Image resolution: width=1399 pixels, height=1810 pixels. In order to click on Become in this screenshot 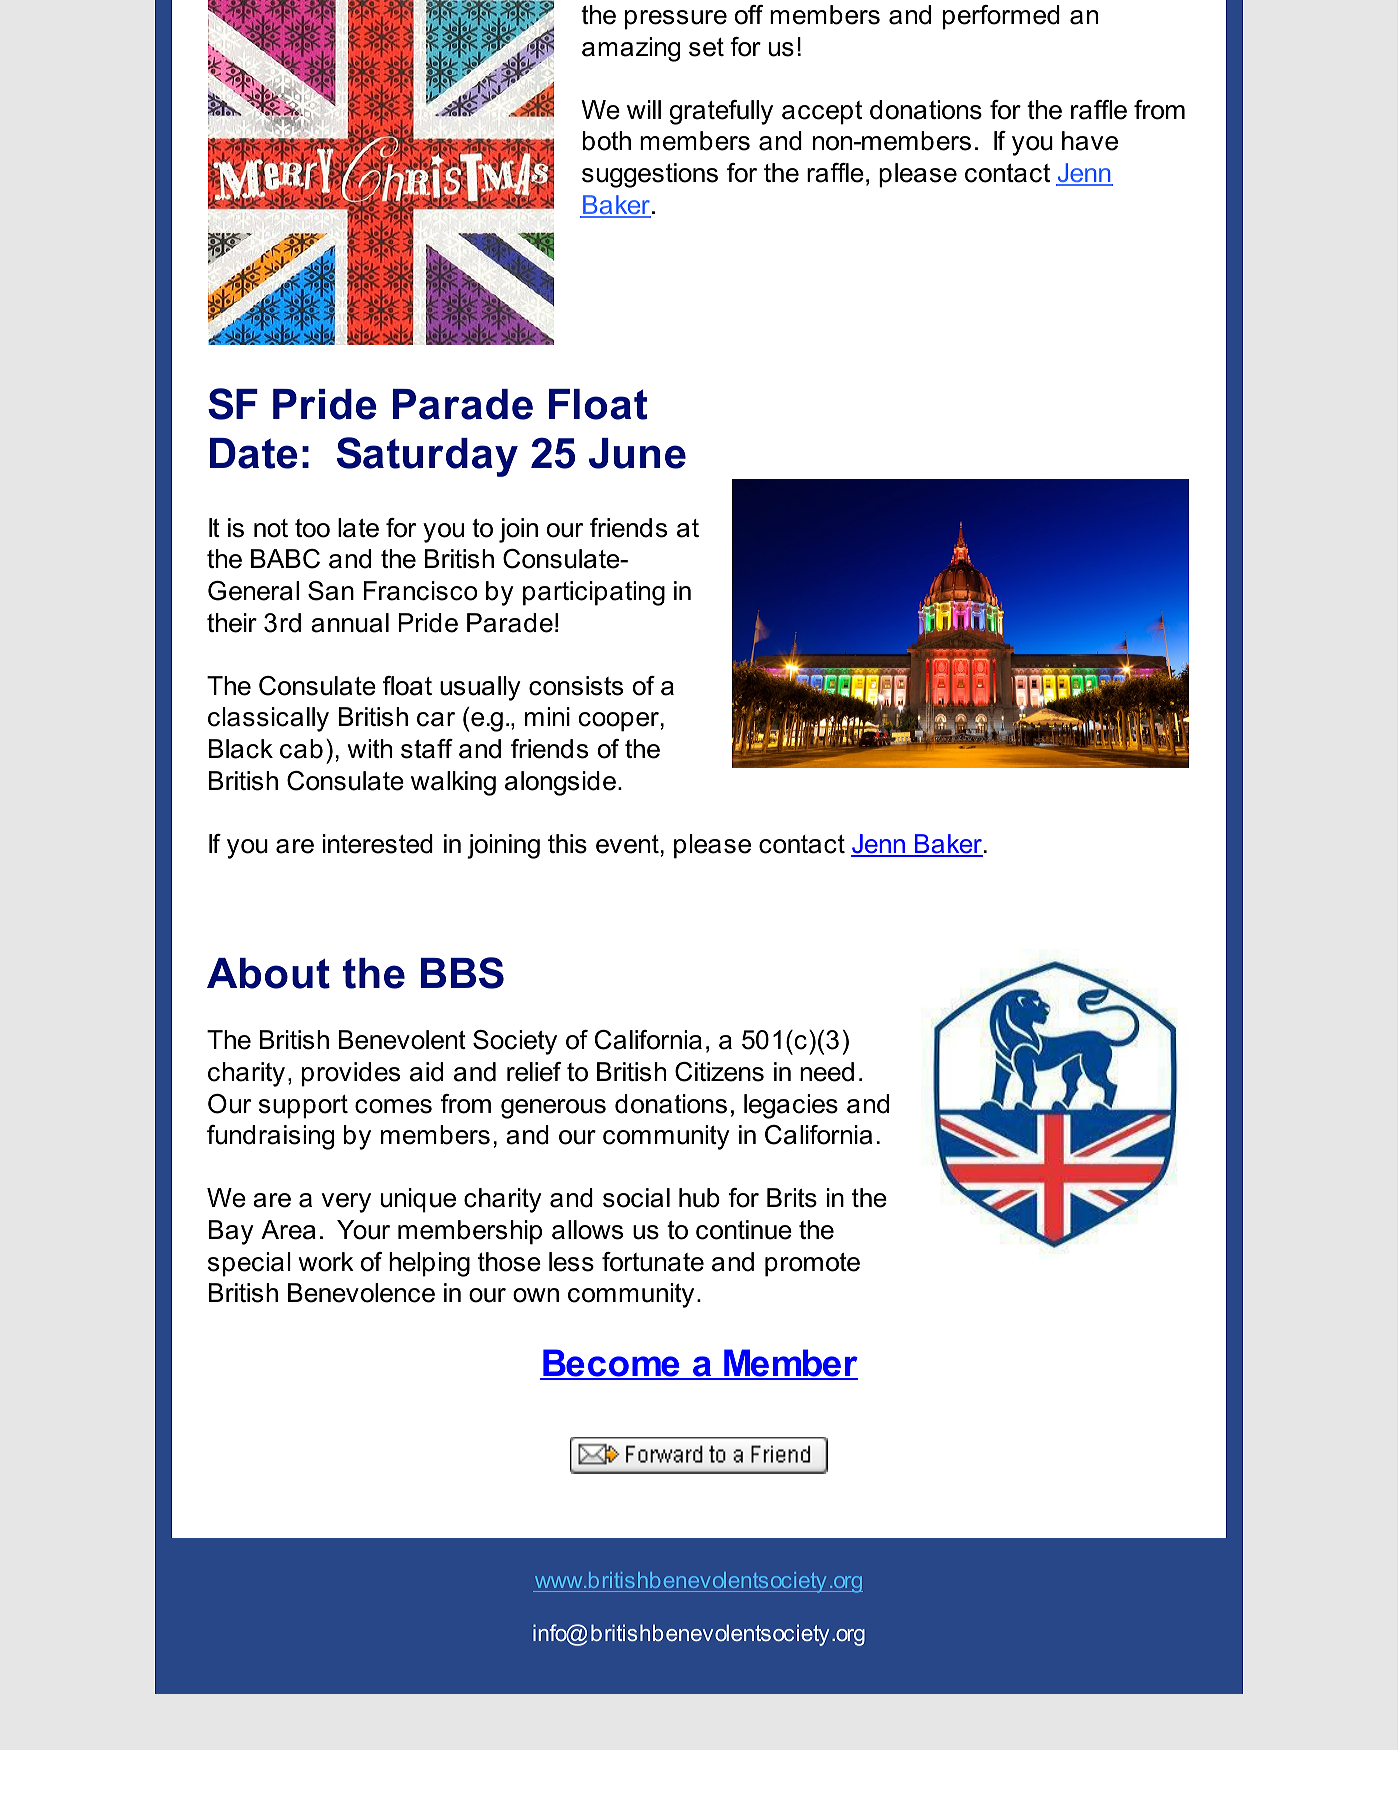, I will do `click(611, 1364)`.
